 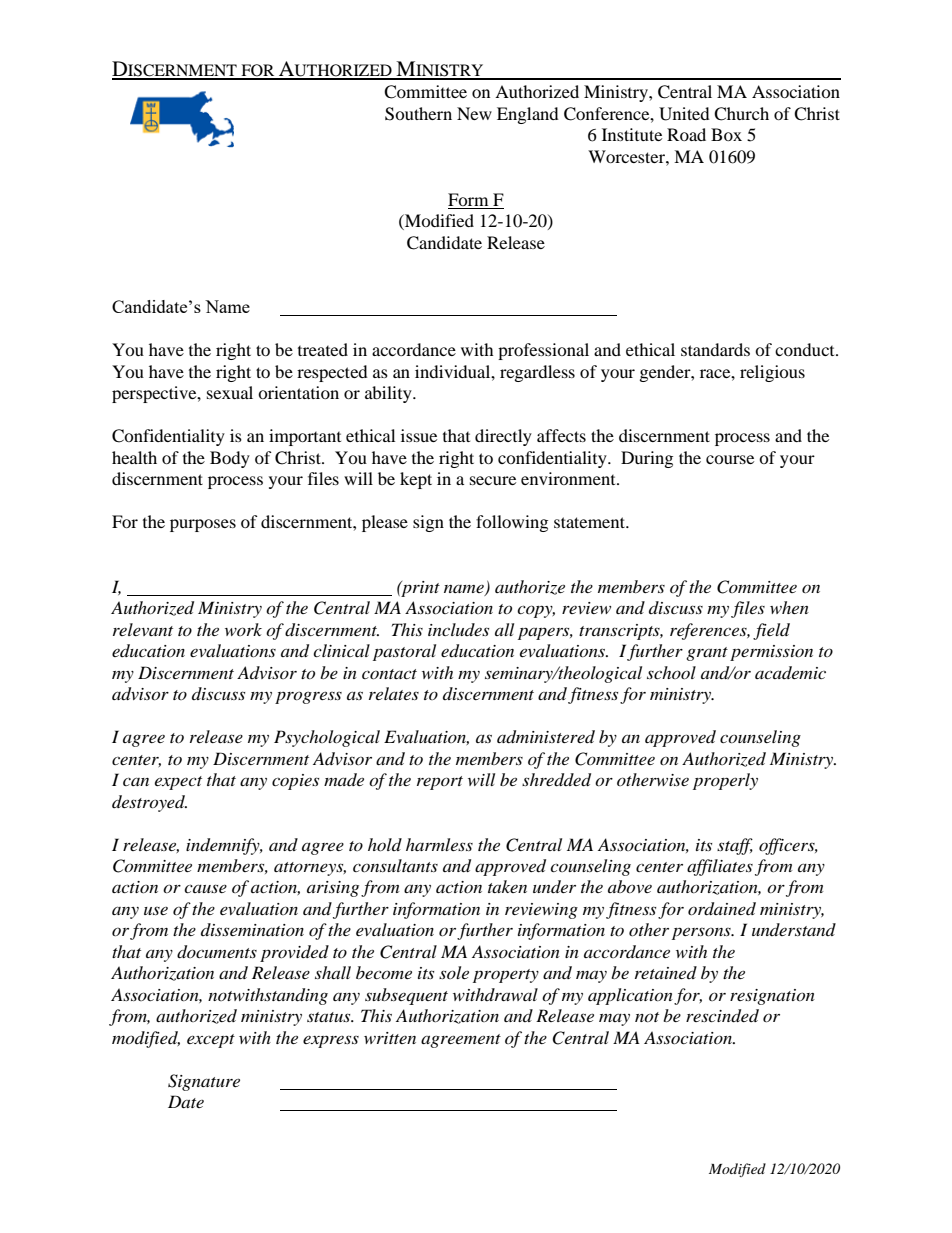 What do you see at coordinates (474, 113) in the screenshot?
I see `New` at bounding box center [474, 113].
